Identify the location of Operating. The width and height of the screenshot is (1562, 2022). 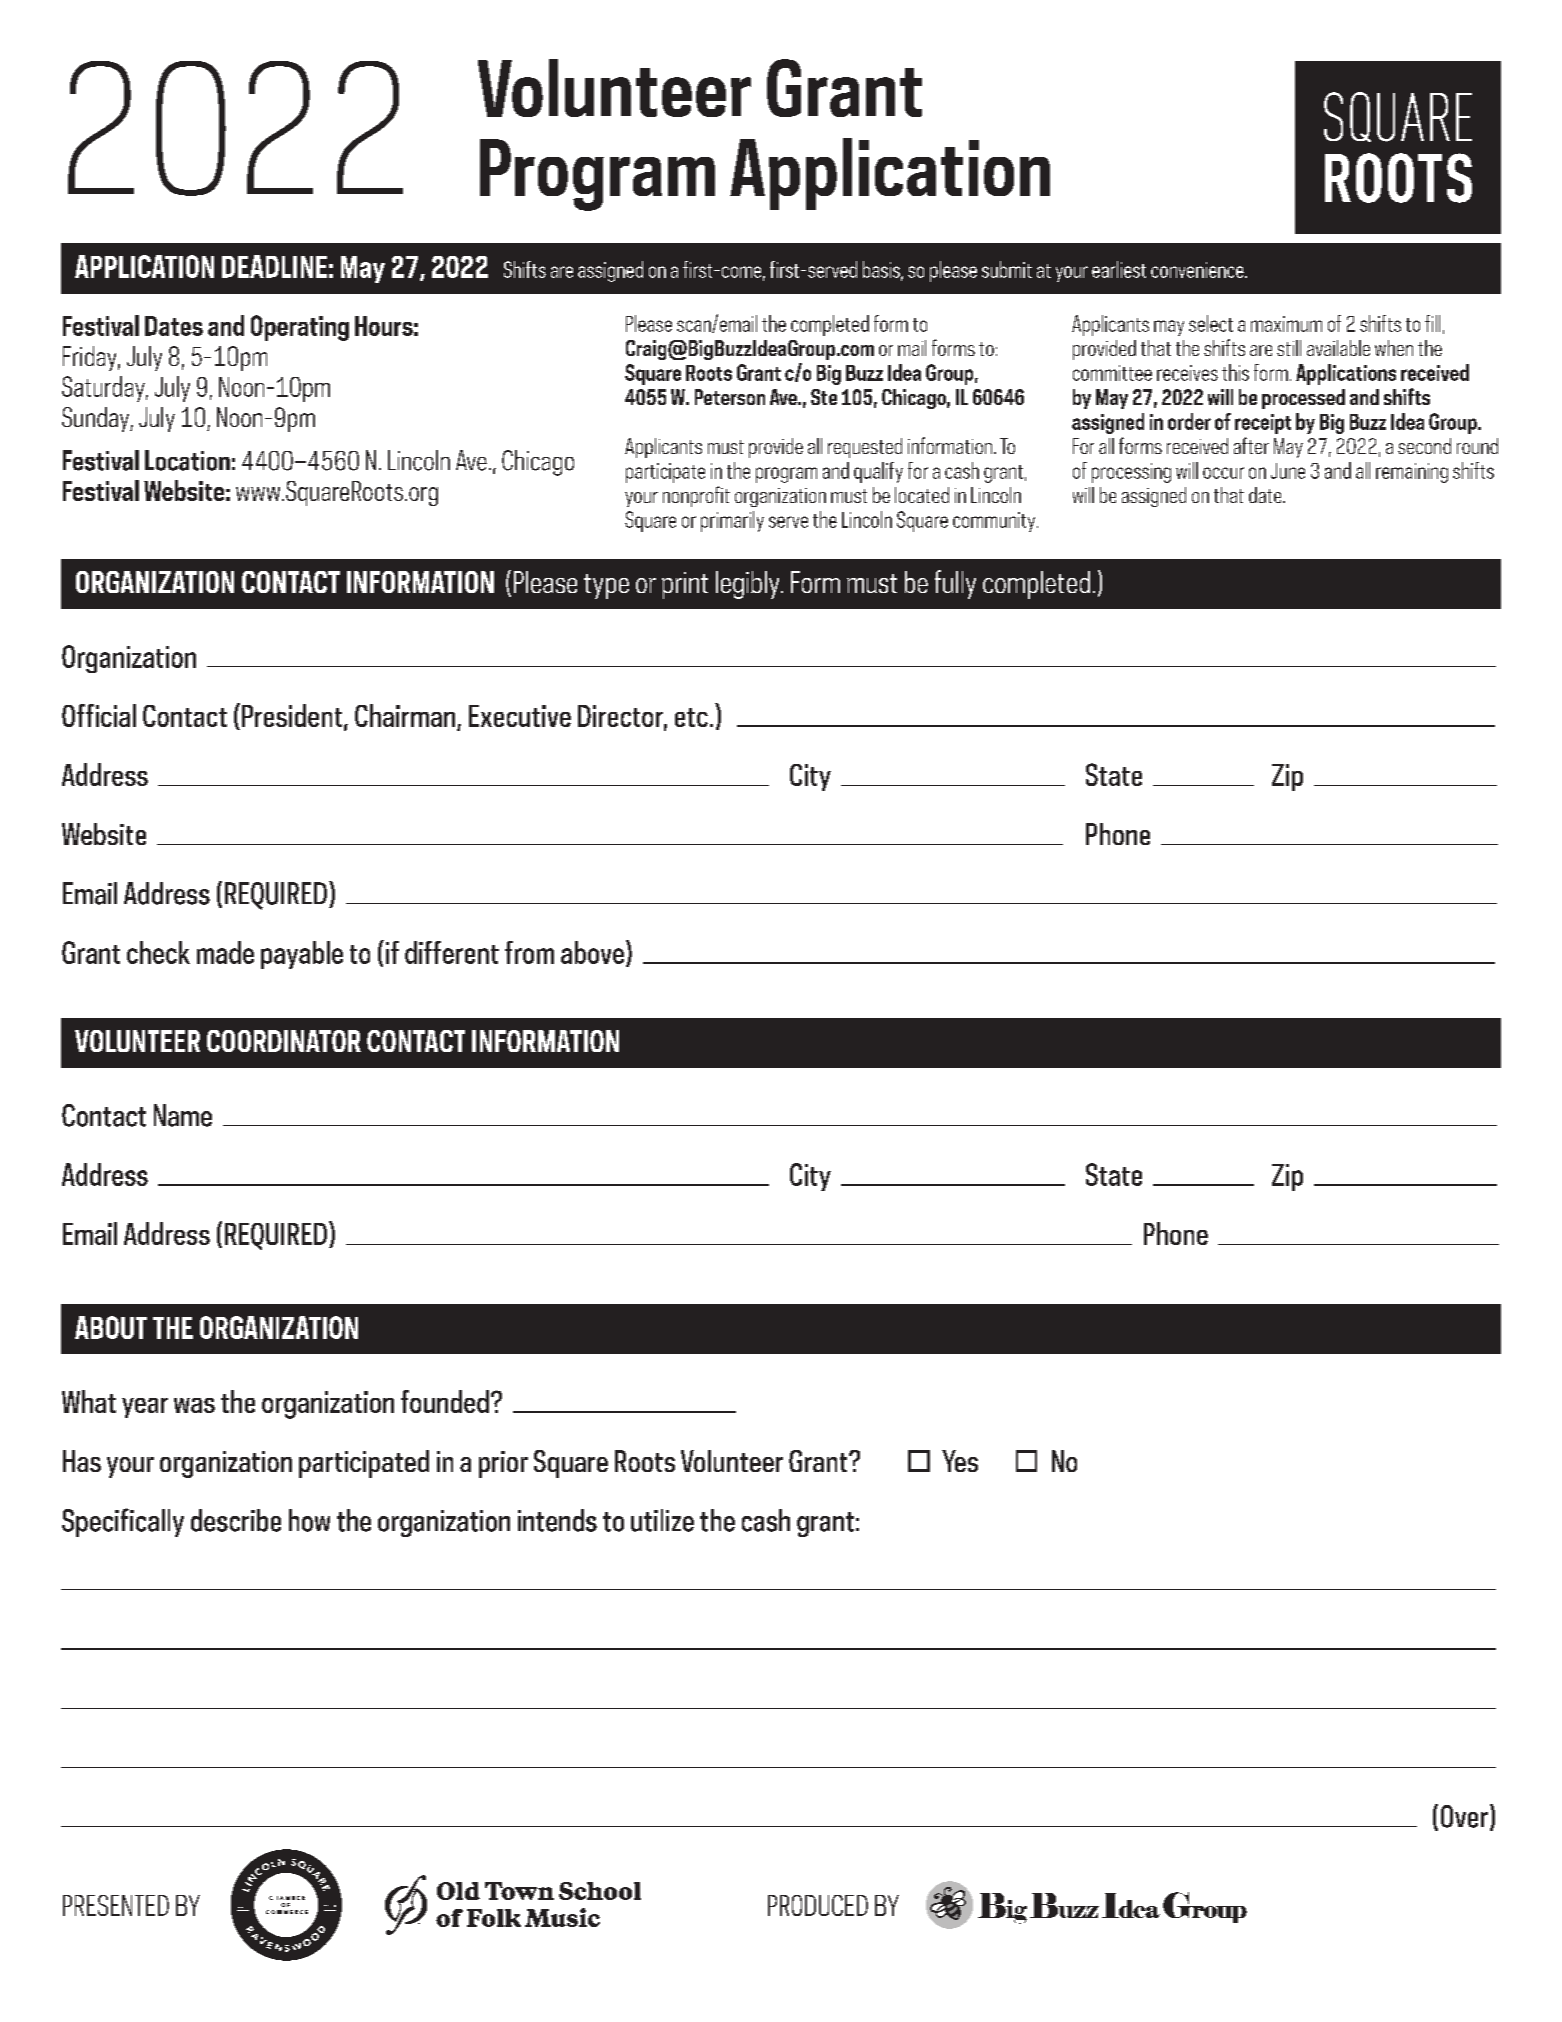
(300, 328).
